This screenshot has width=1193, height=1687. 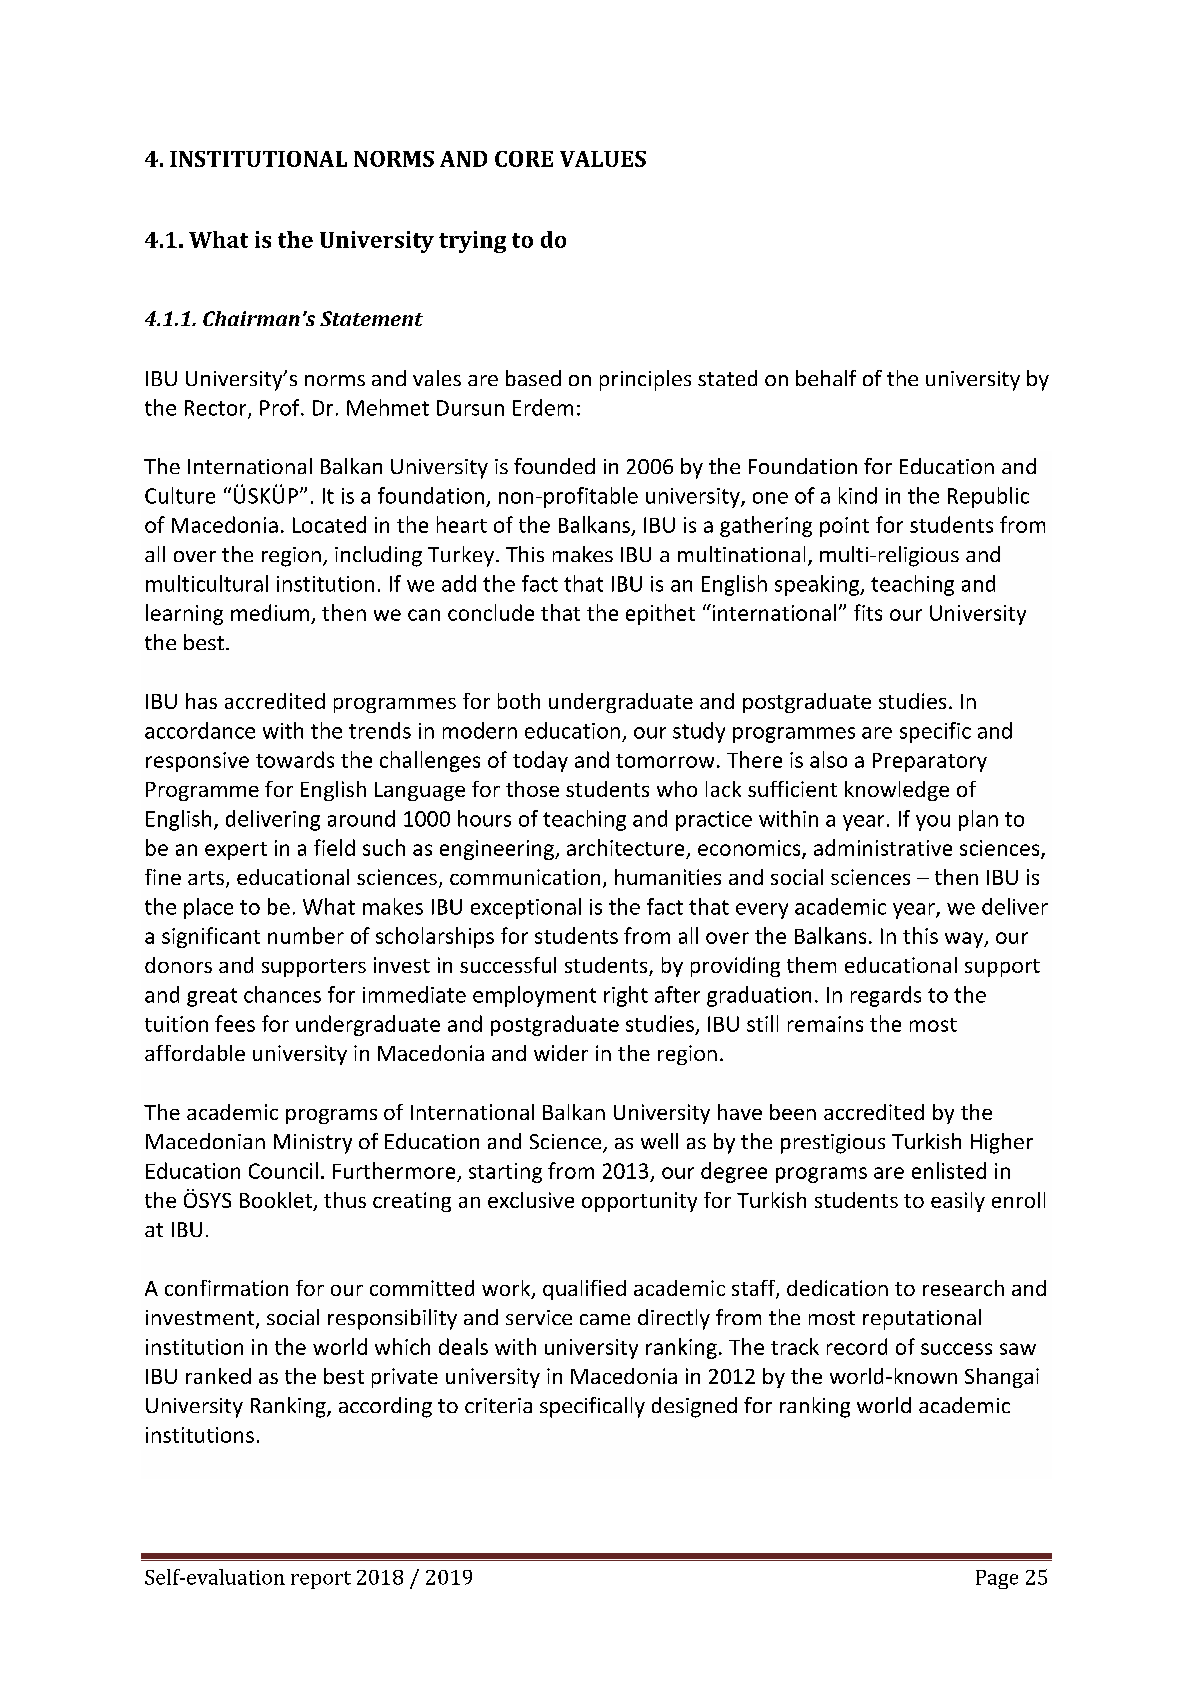 I want to click on Statement, so click(x=371, y=318).
